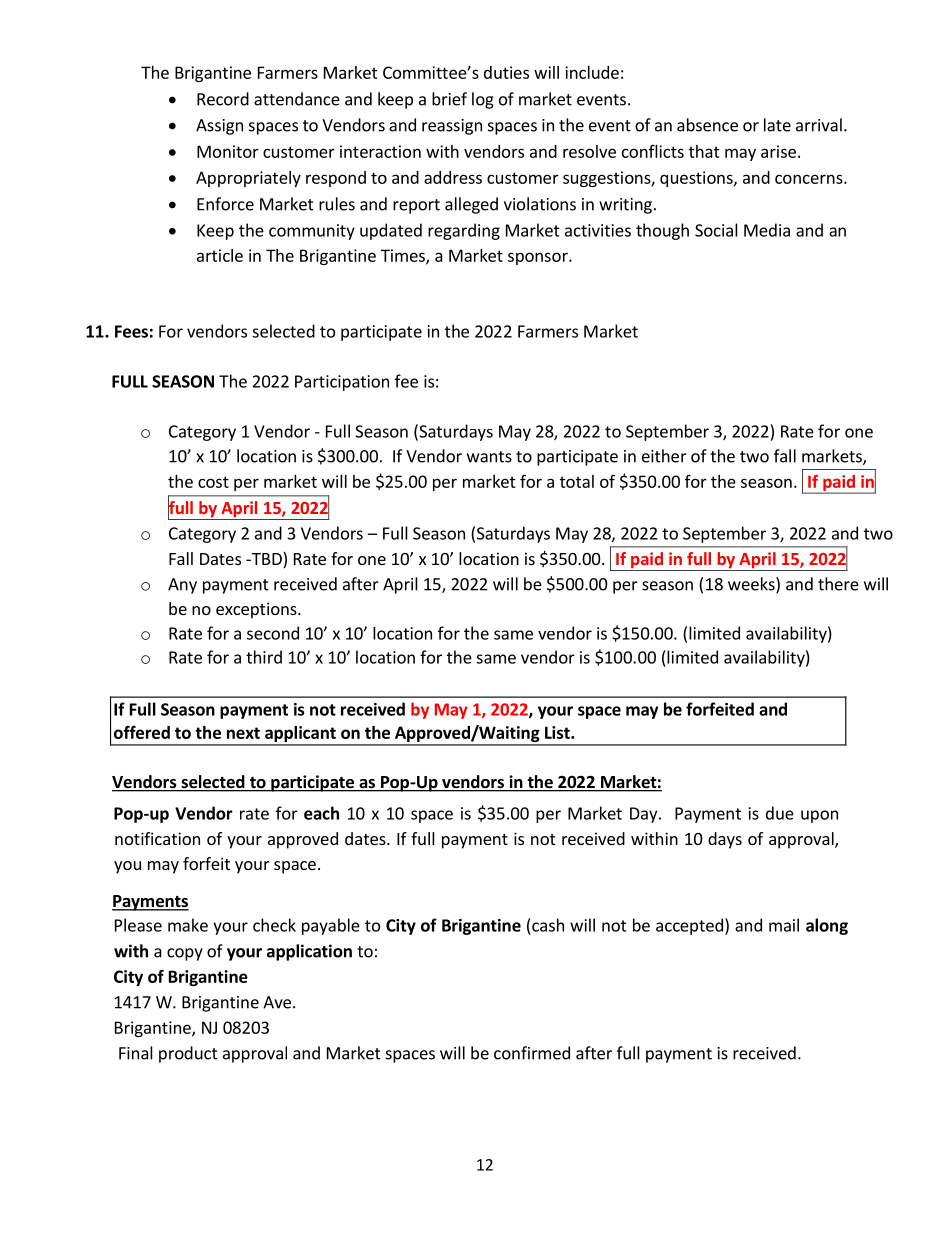 Image resolution: width=952 pixels, height=1233 pixels. I want to click on Record, so click(223, 99).
